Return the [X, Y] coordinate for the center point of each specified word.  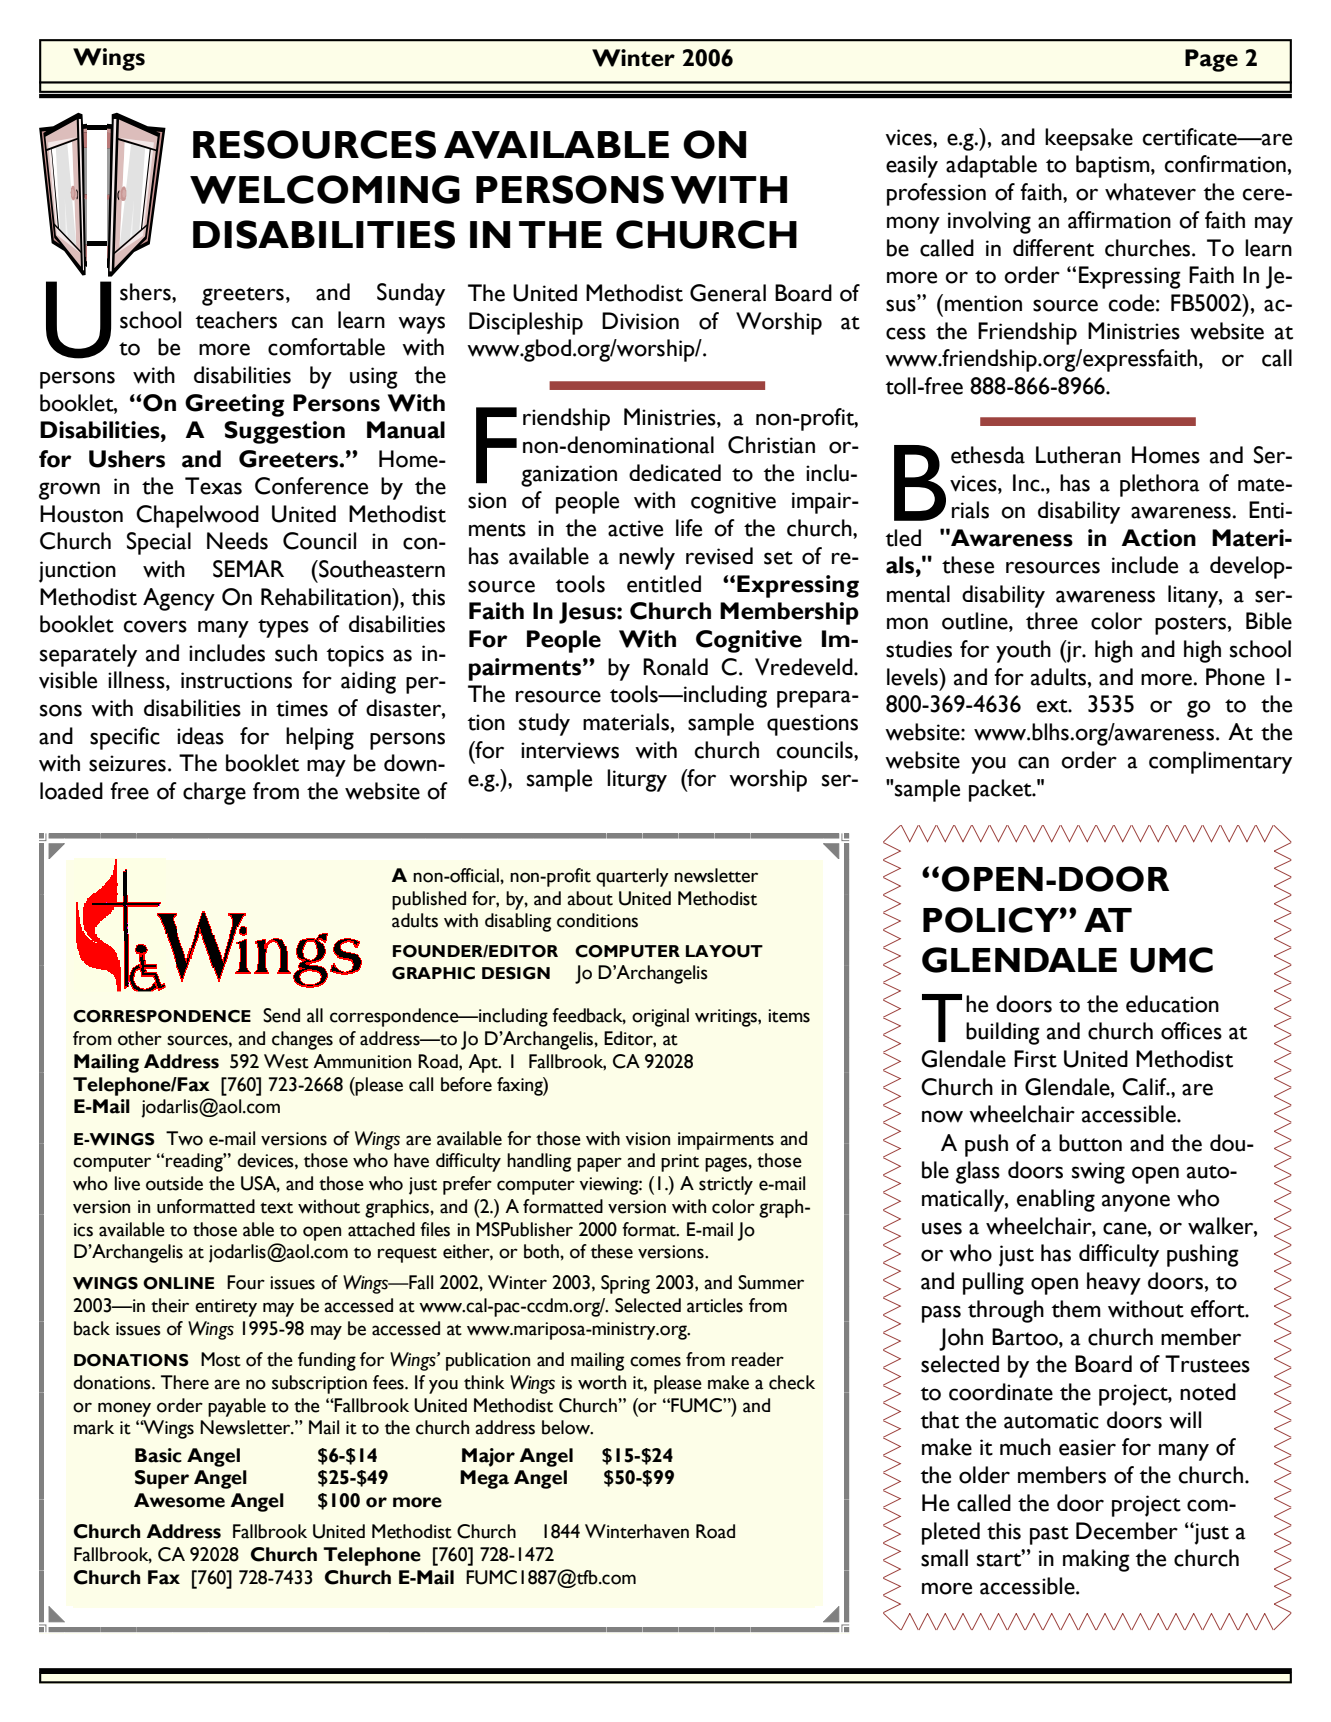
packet [1001, 790]
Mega [484, 1479]
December [1127, 1531]
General [728, 293]
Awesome [179, 1500]
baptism [1114, 166]
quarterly [632, 877]
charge [214, 793]
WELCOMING [325, 189]
